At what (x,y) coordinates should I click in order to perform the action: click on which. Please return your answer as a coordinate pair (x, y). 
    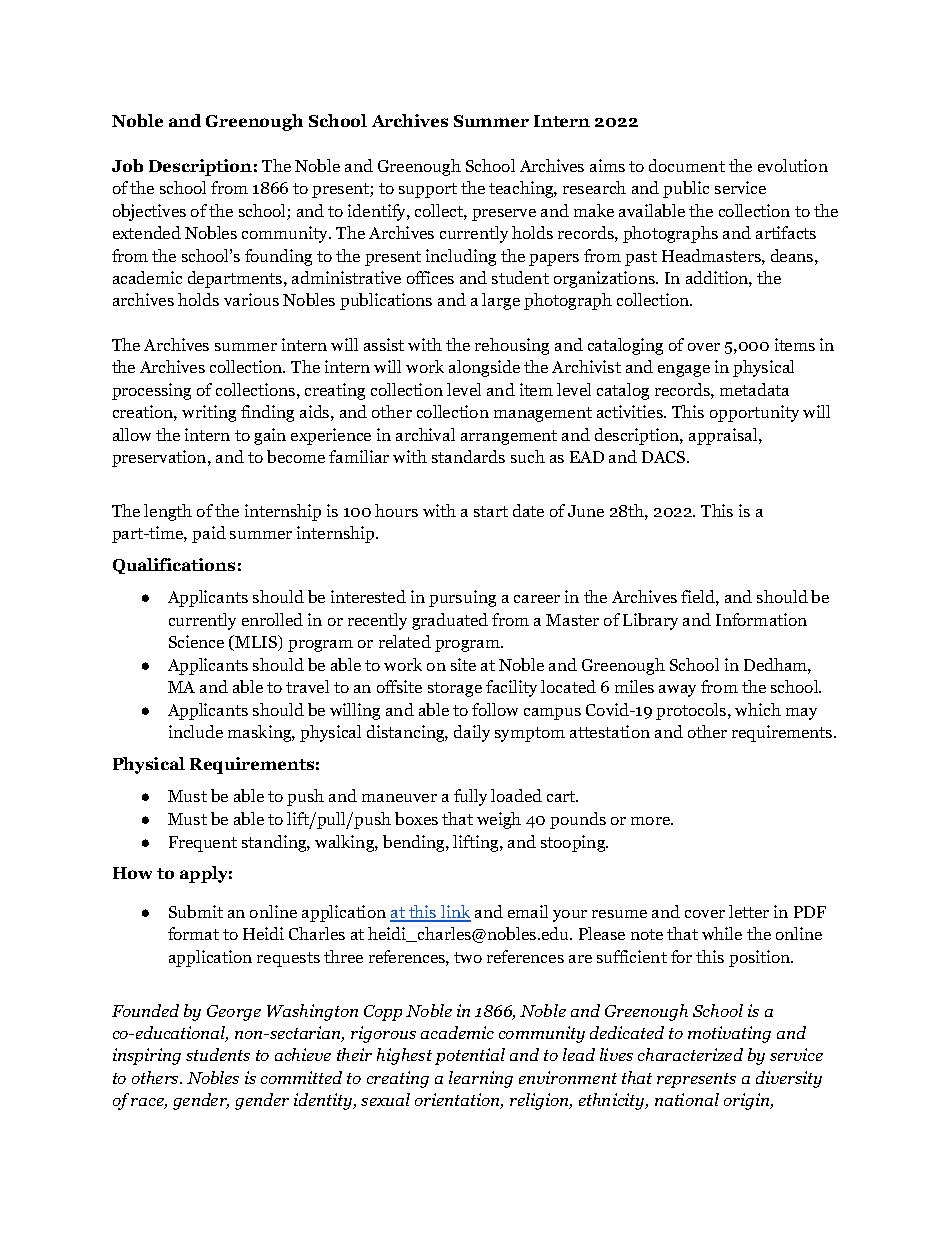
    Looking at the image, I should click on (758, 709).
